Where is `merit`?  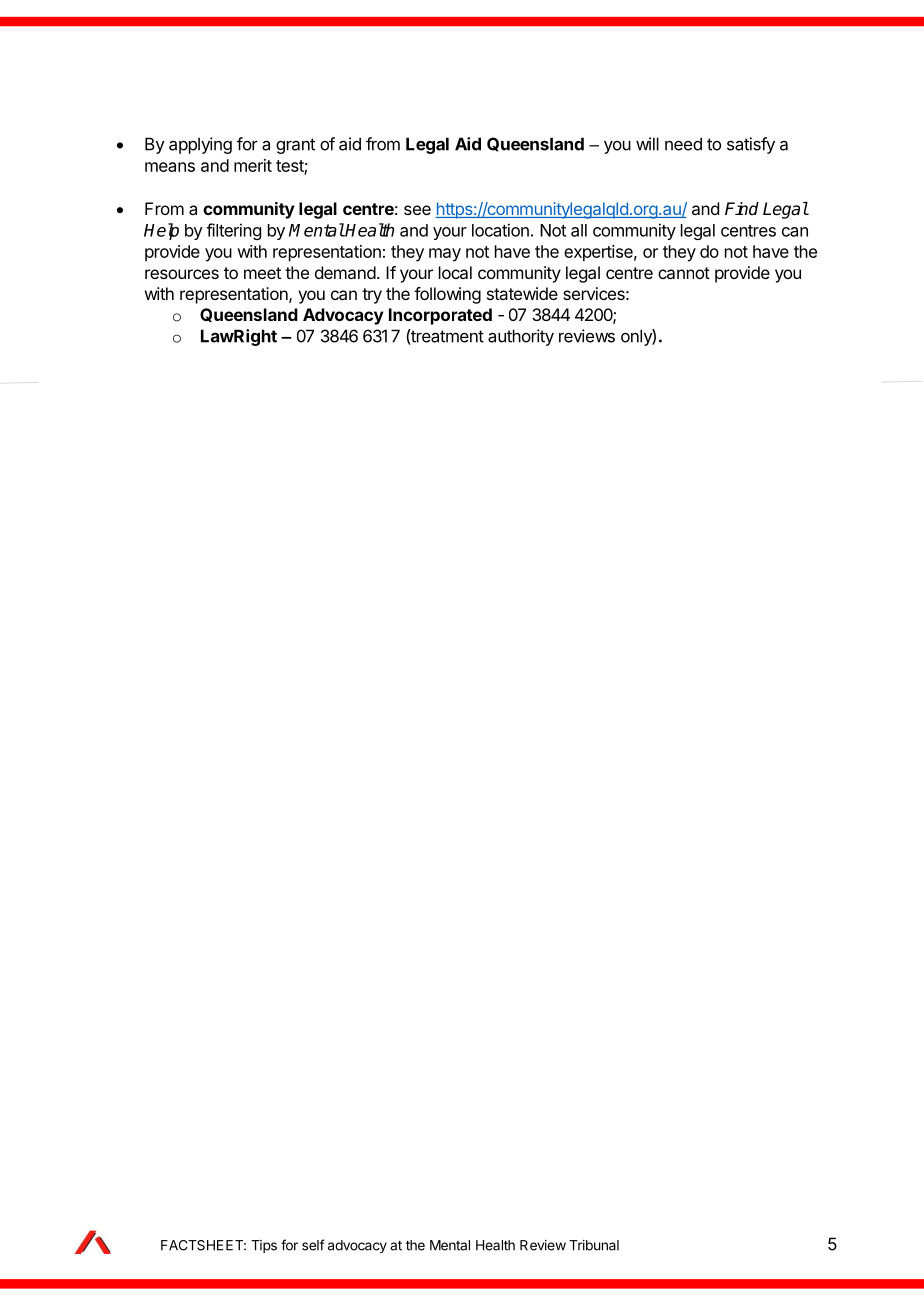 merit is located at coordinates (253, 165).
